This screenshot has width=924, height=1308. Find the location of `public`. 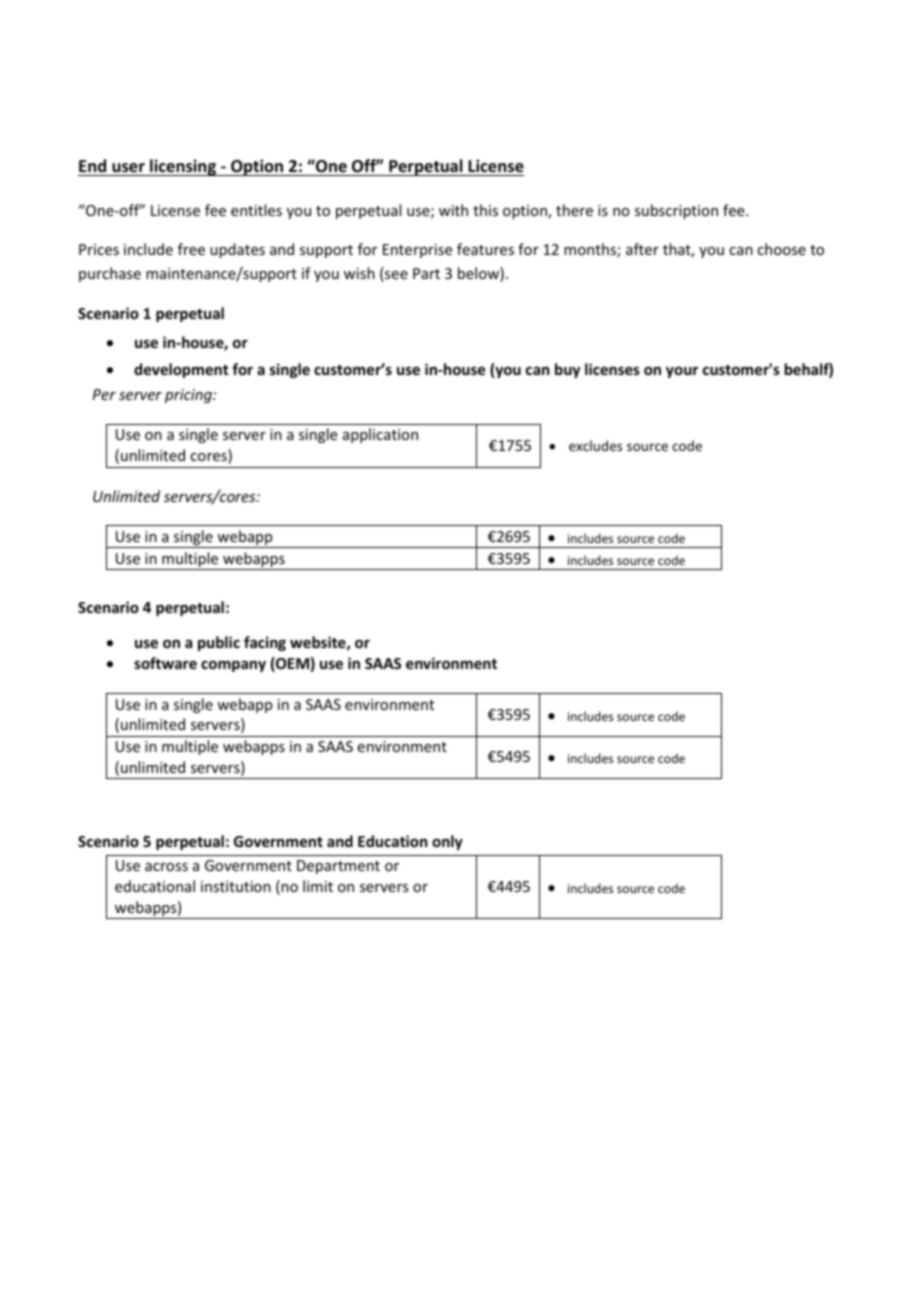

public is located at coordinates (219, 643).
